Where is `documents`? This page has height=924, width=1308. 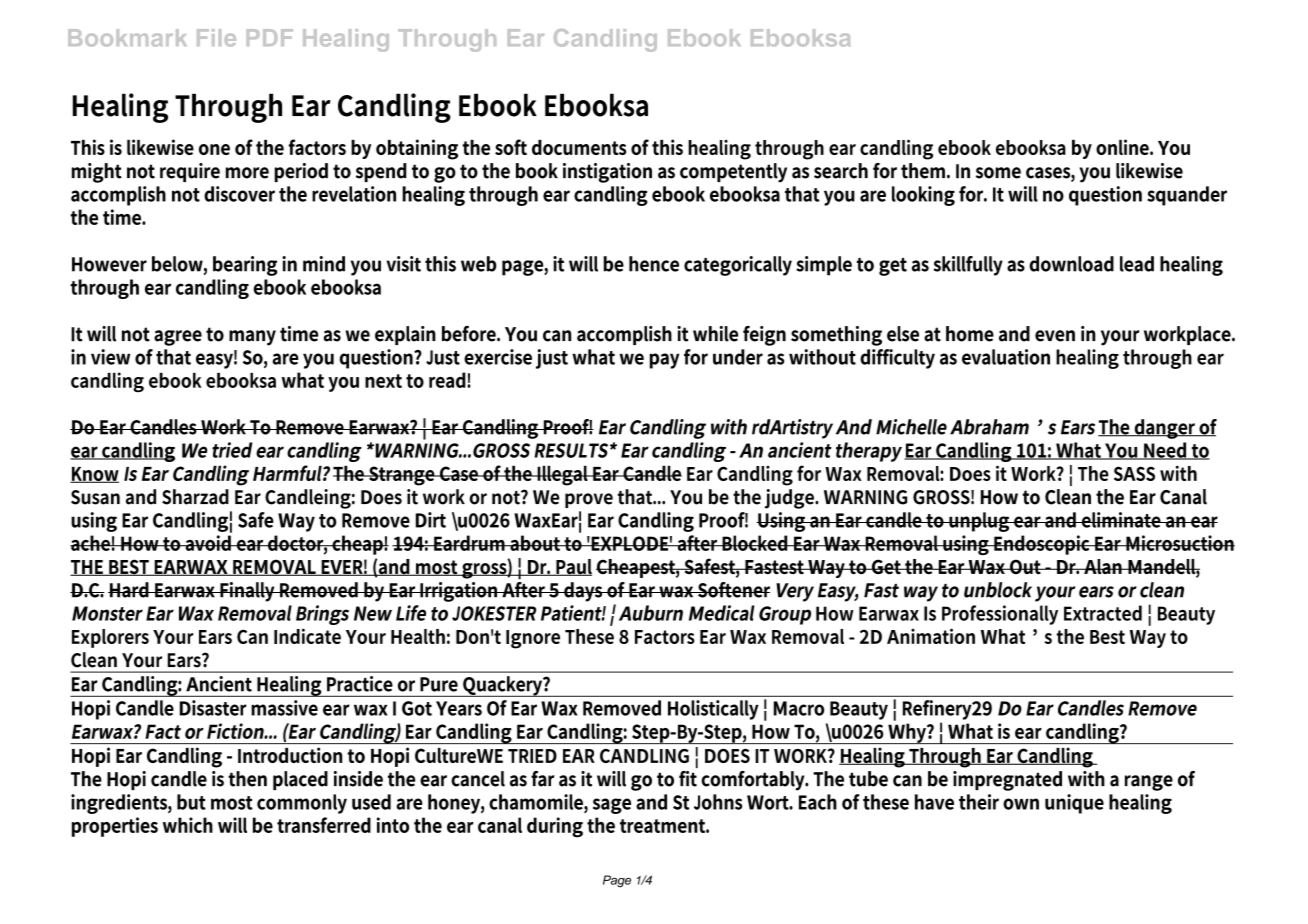
documents is located at coordinates (579, 147).
